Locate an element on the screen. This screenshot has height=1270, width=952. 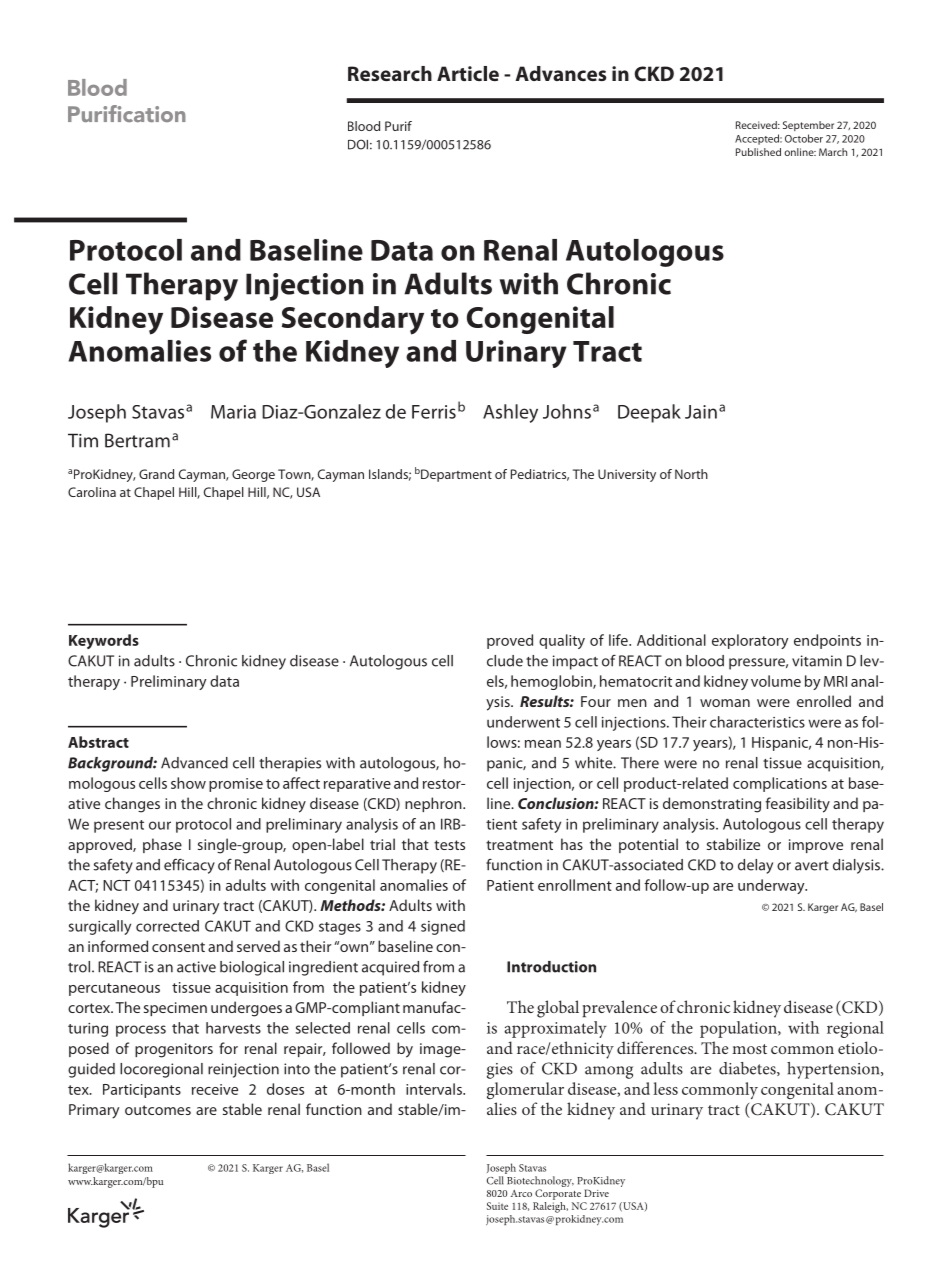
Research is located at coordinates (390, 73).
